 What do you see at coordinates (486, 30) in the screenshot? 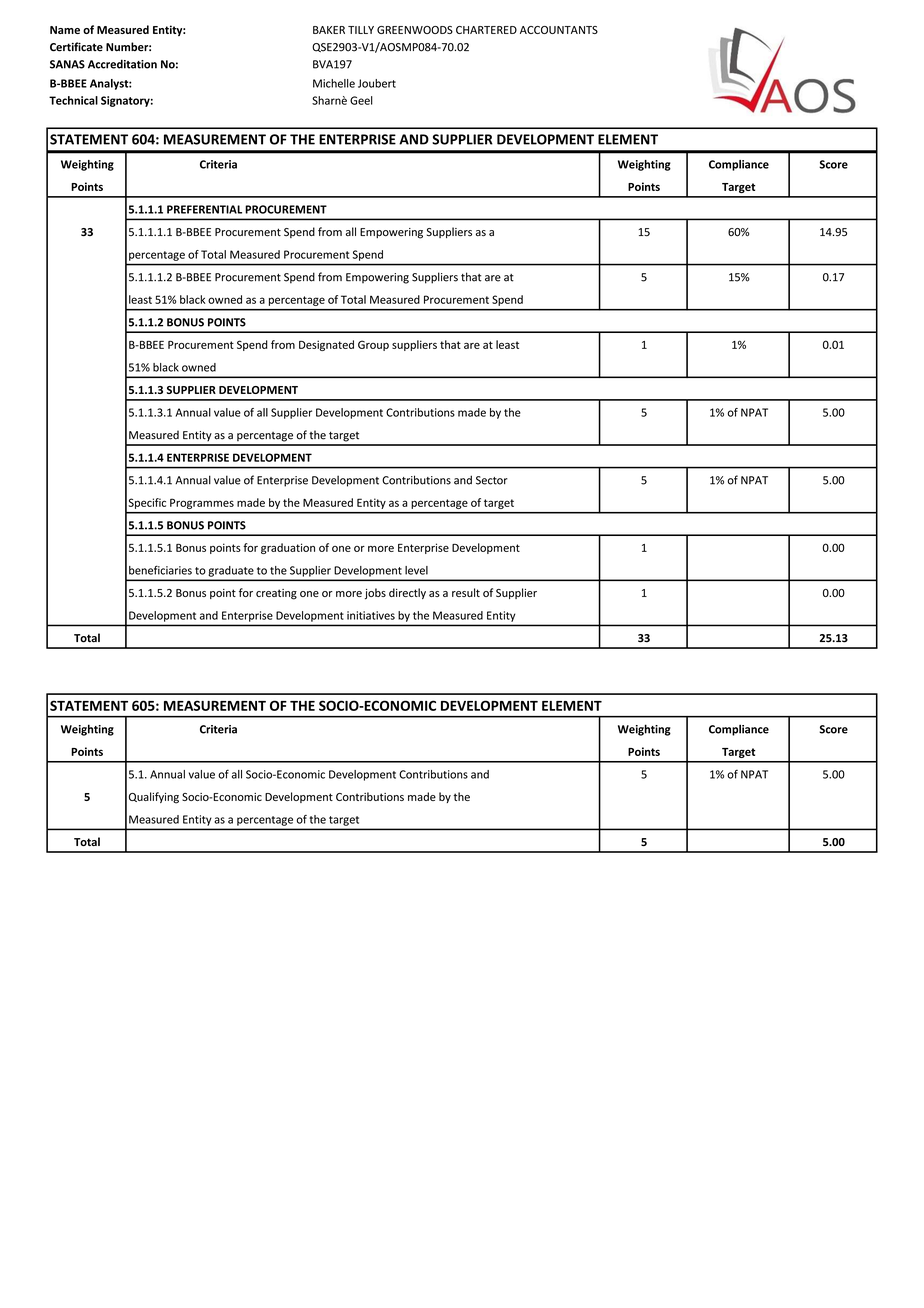
I see `CHARTERED` at bounding box center [486, 30].
